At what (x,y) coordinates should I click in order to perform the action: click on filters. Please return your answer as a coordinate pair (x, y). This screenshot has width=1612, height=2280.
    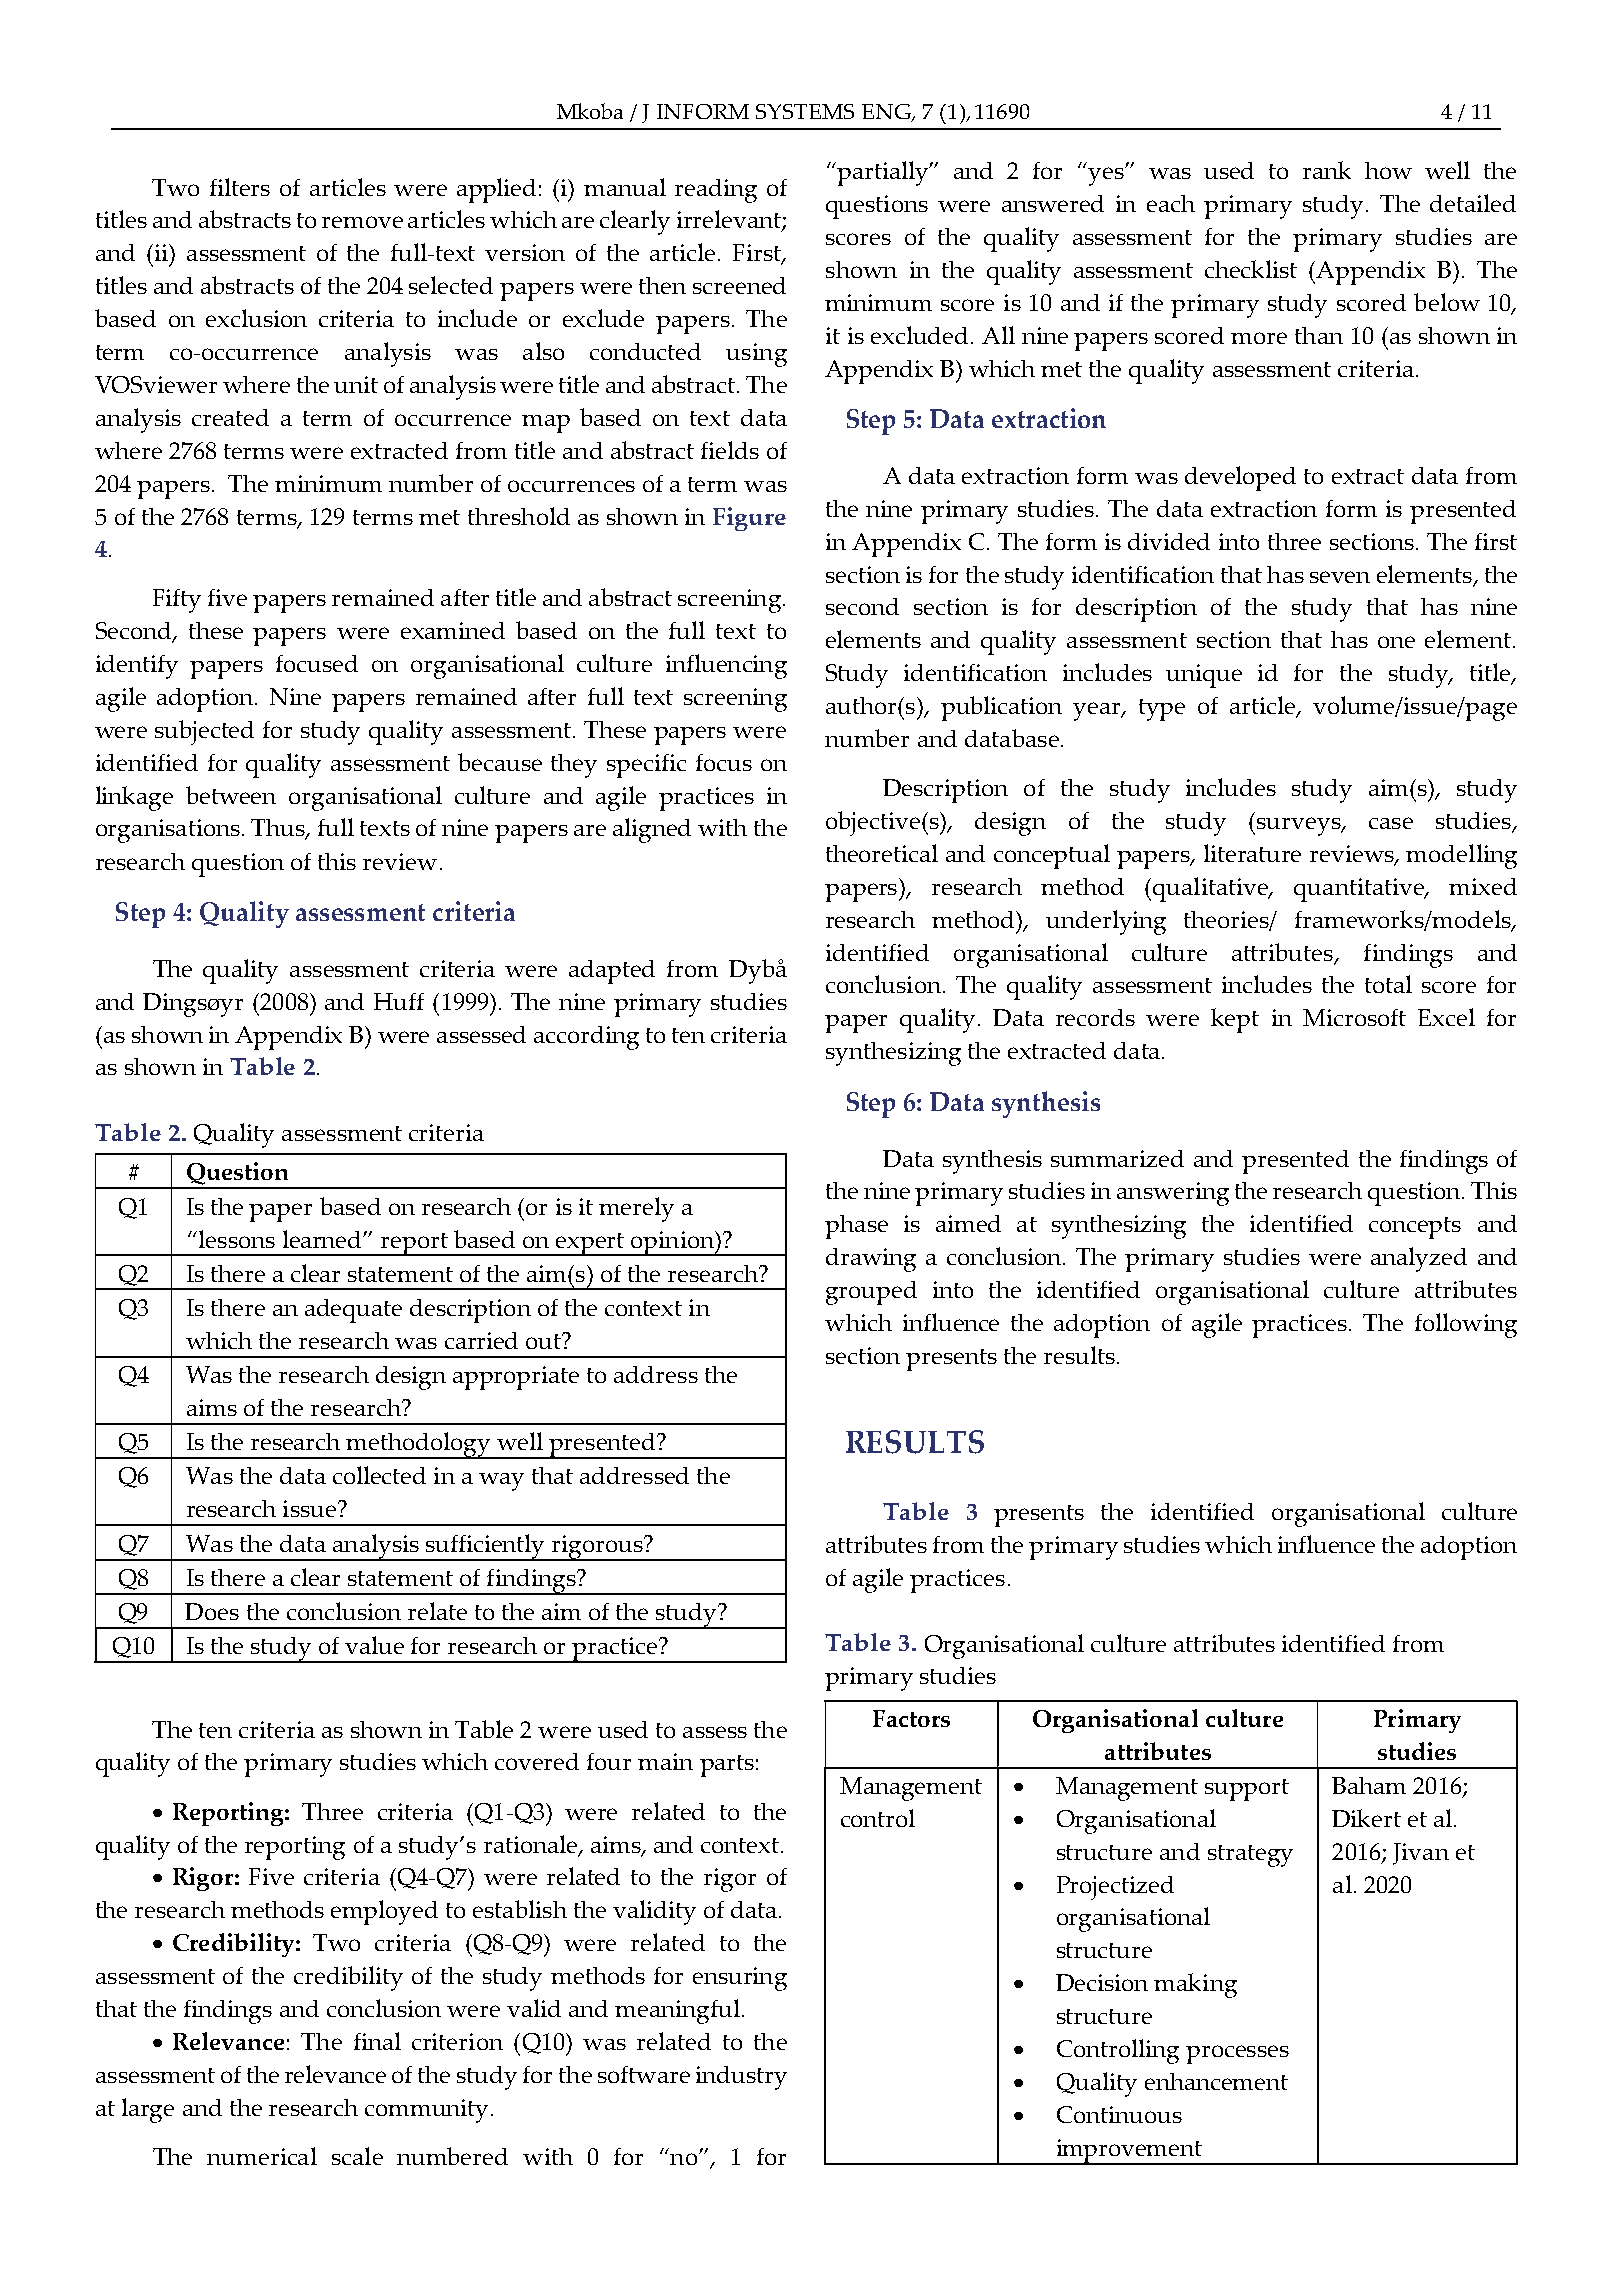
    Looking at the image, I should click on (240, 187).
